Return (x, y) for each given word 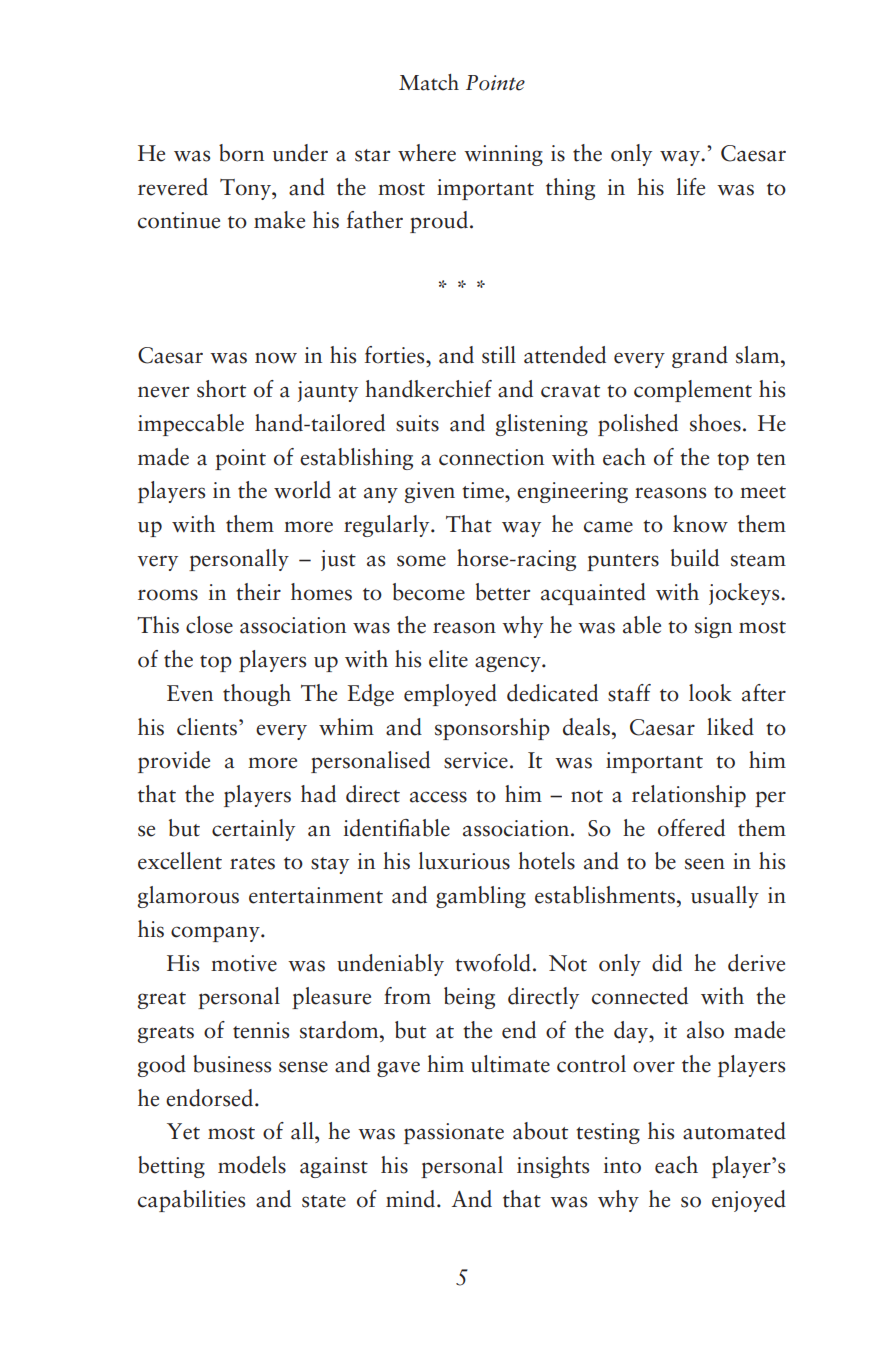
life (691, 187)
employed (450, 695)
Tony (246, 189)
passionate (454, 1133)
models (252, 1165)
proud (439, 222)
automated (734, 1131)
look (710, 693)
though (257, 695)
